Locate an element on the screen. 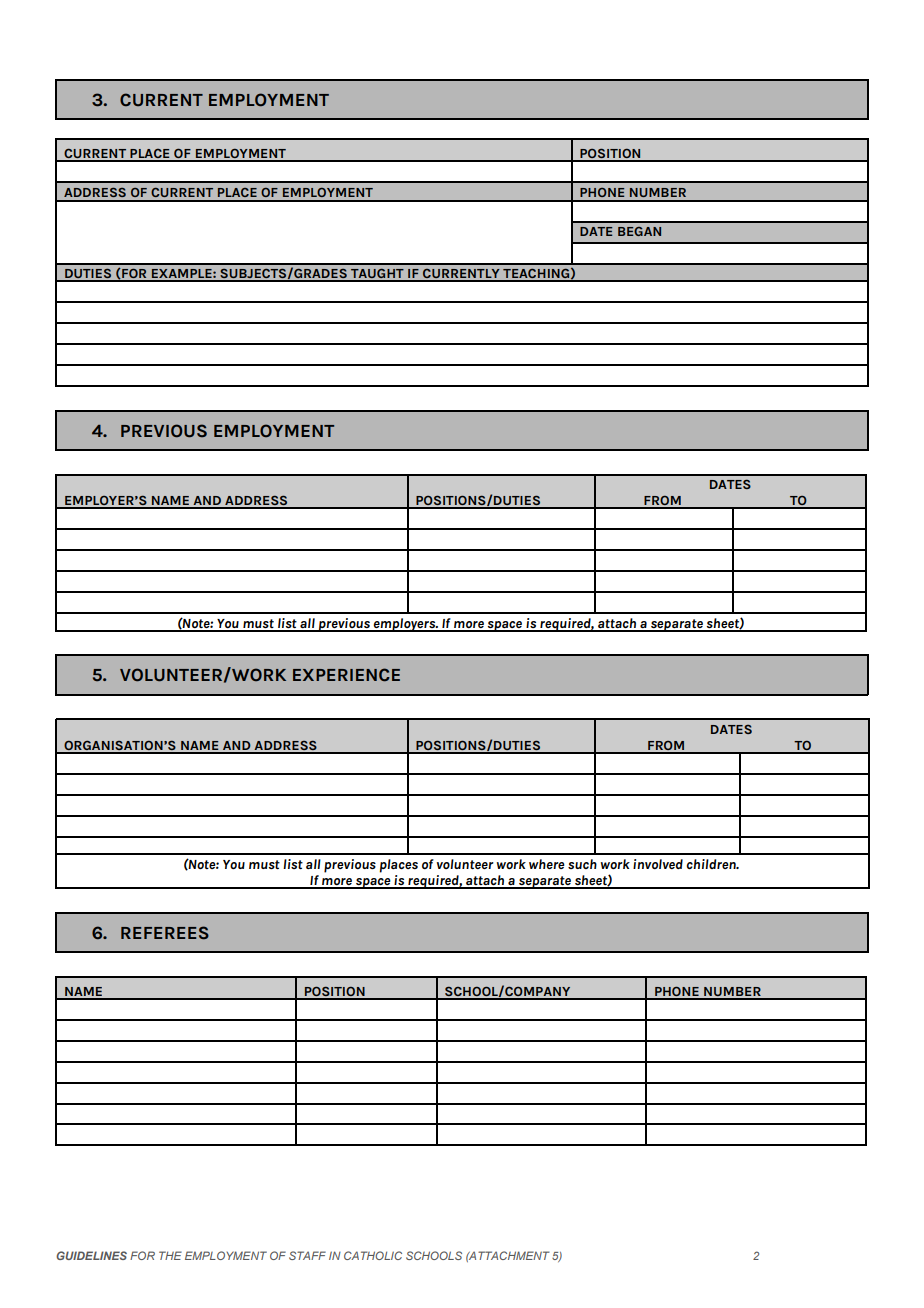 The image size is (924, 1308). CATHOLIC is located at coordinates (373, 1255).
